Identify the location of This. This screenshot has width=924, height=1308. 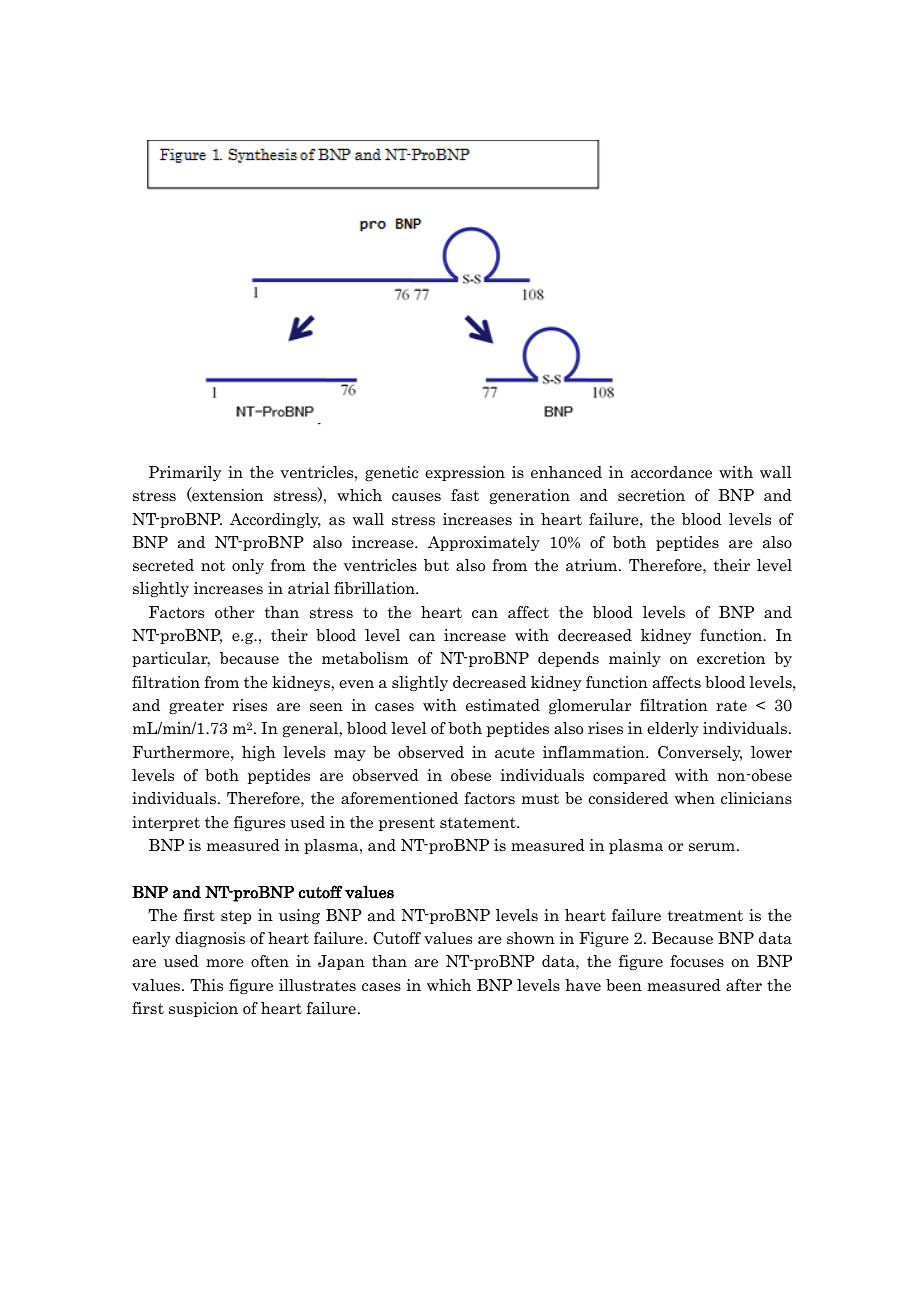
(206, 985).
